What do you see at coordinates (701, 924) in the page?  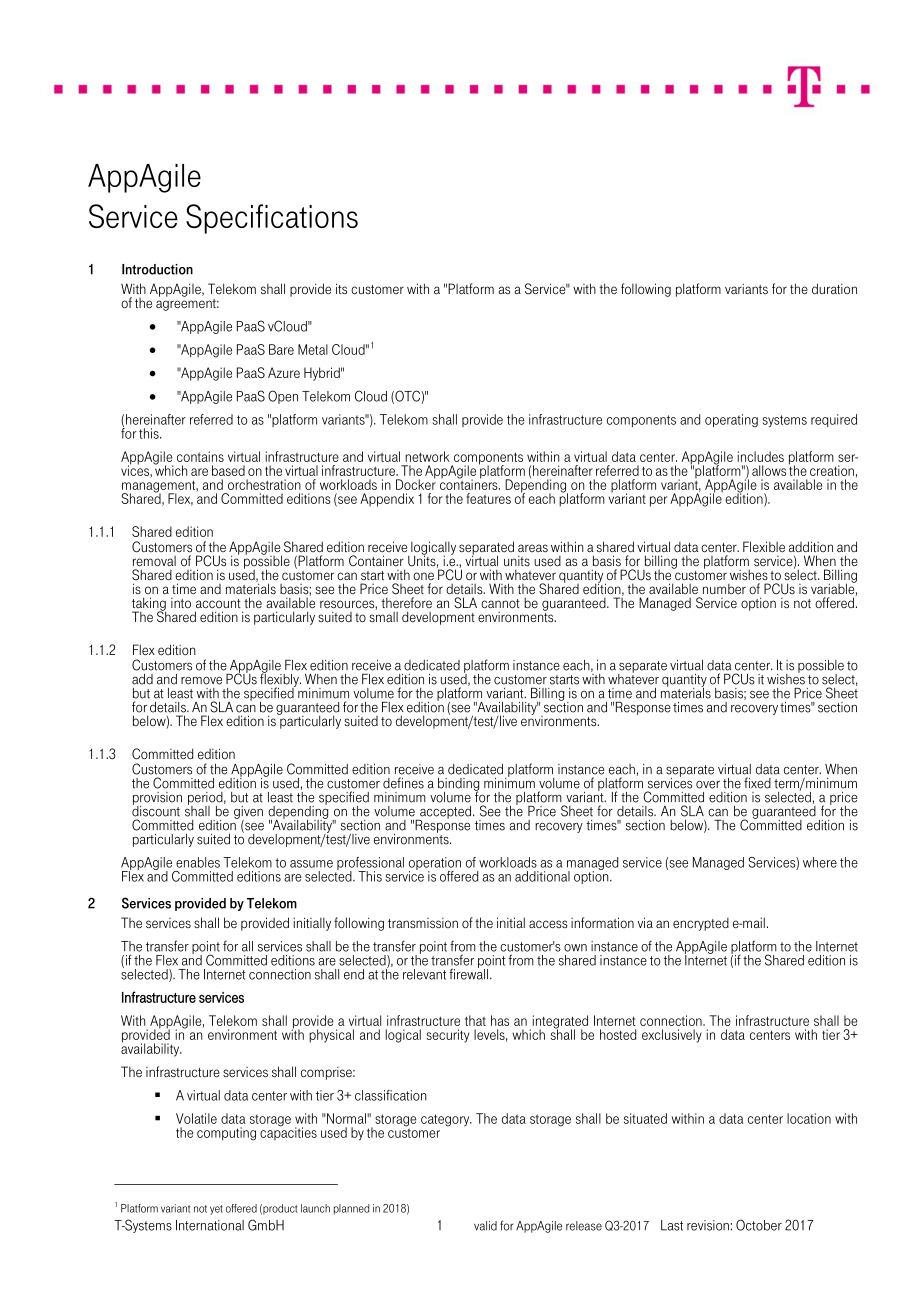 I see `encrypted` at bounding box center [701, 924].
